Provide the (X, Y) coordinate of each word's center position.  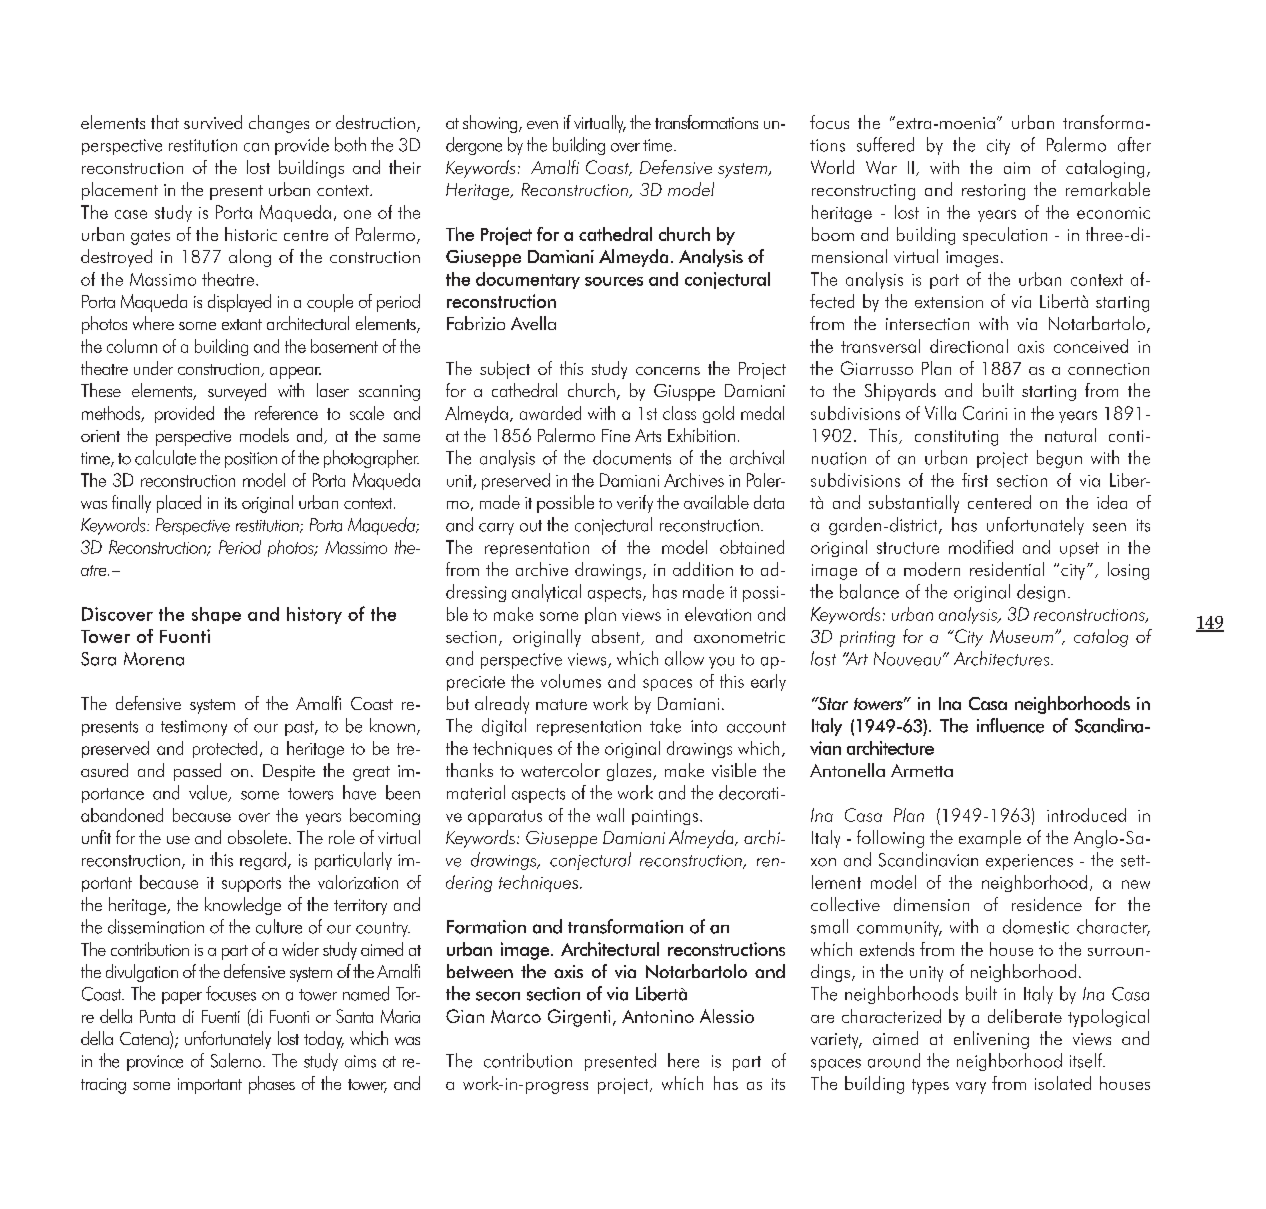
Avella (533, 323)
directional (969, 346)
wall (610, 815)
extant (242, 324)
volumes (571, 681)
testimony (194, 728)
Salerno (237, 1060)
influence (1010, 725)
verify (635, 504)
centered (999, 502)
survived (213, 122)
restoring (993, 192)
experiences (1029, 862)
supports (251, 884)
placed (179, 504)
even (542, 125)
